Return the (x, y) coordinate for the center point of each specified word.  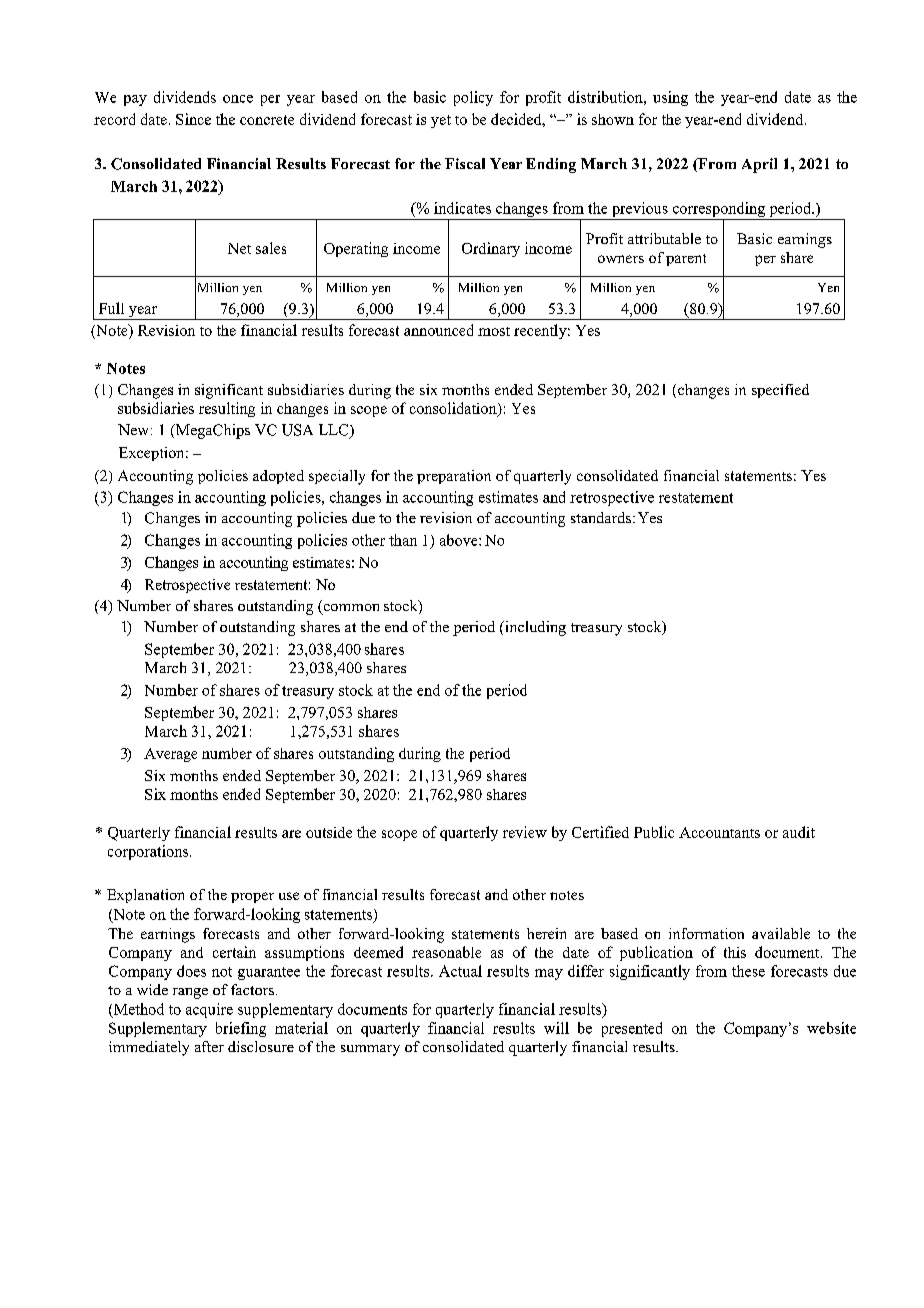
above (460, 540)
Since (193, 119)
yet (441, 121)
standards (601, 517)
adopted (278, 477)
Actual (460, 971)
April (759, 165)
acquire (209, 1010)
